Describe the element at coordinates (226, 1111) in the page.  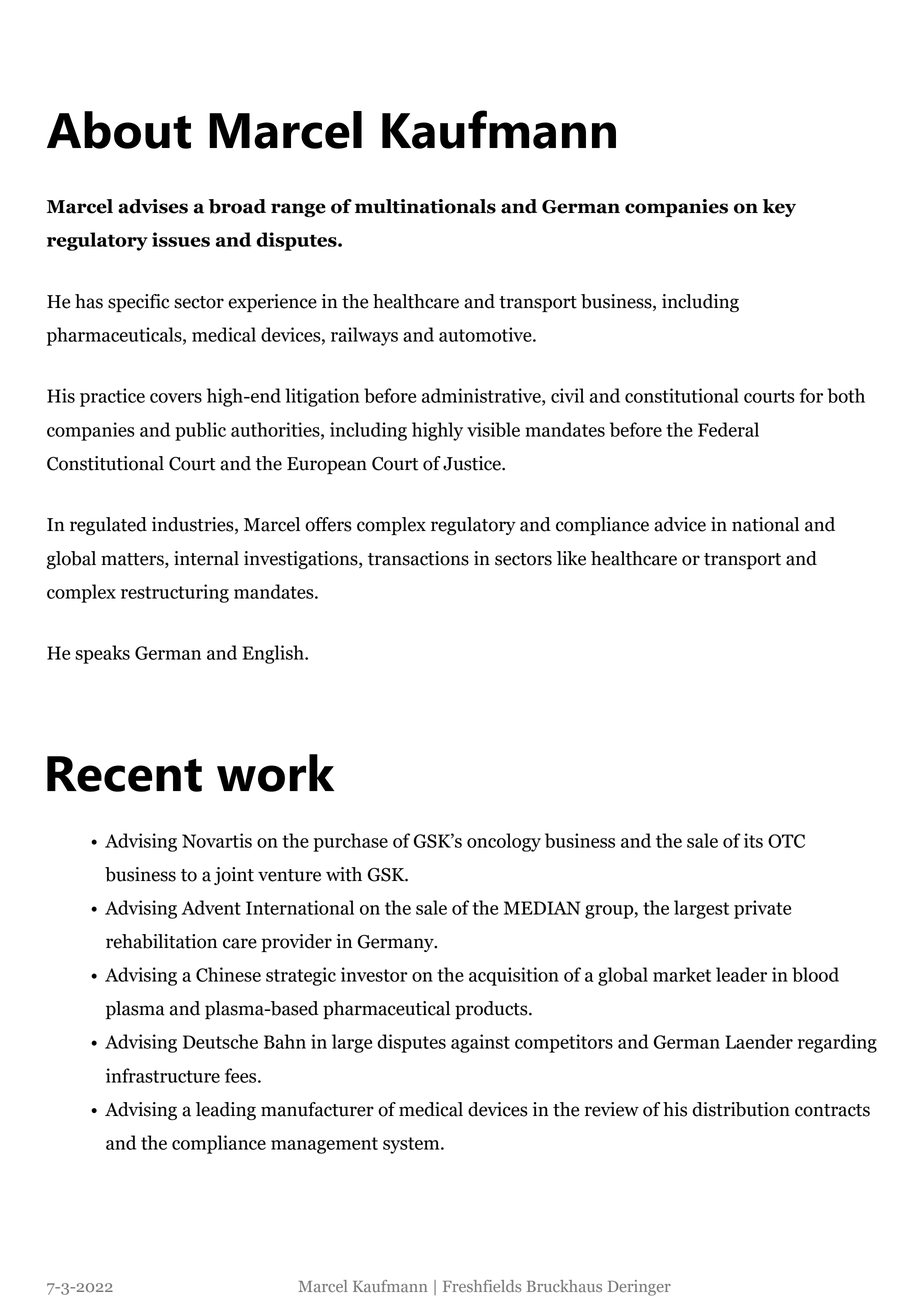
I see `leading` at that location.
